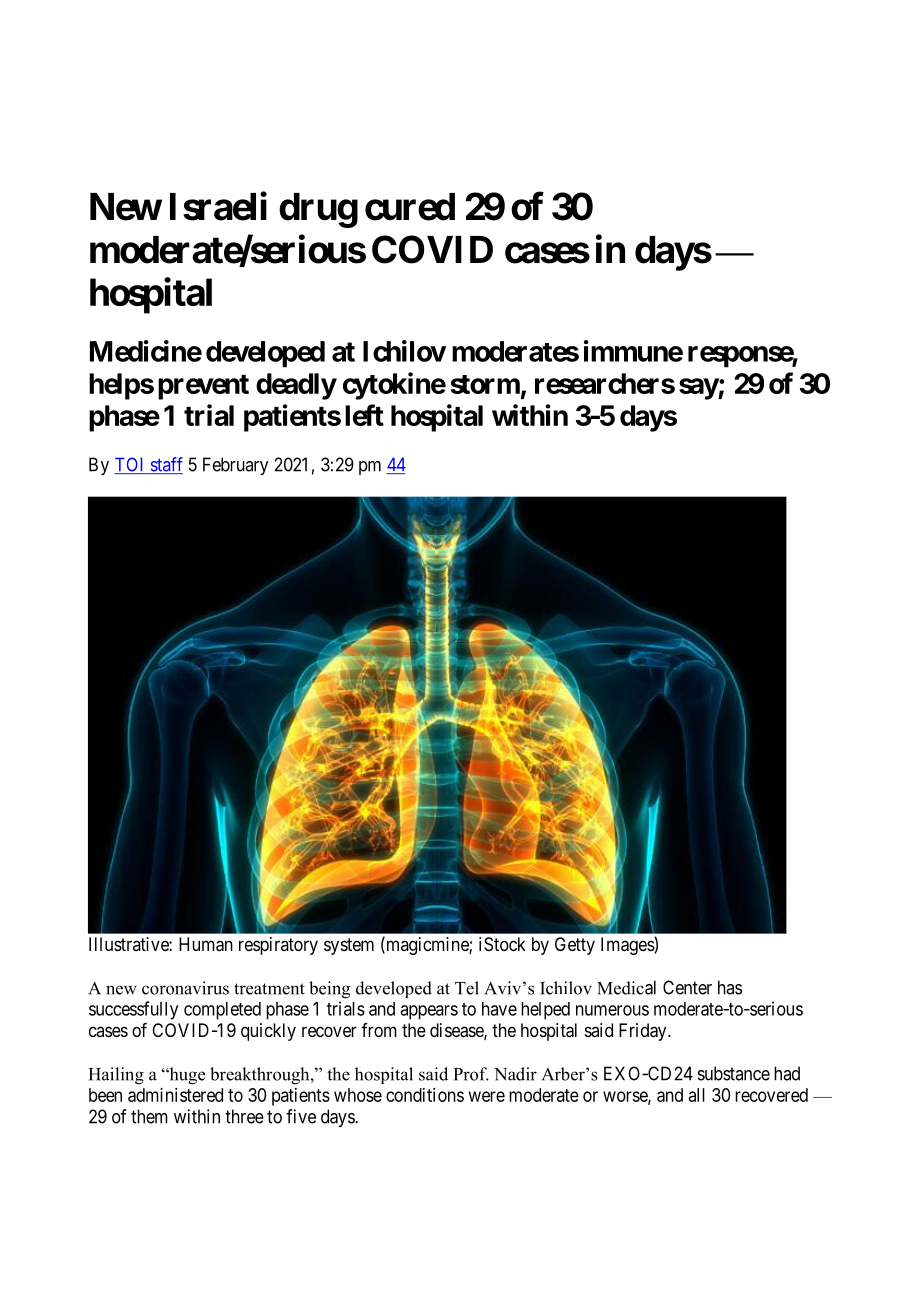 Image resolution: width=924 pixels, height=1308 pixels. Describe the element at coordinates (165, 465) in the page. I see `staff` at that location.
